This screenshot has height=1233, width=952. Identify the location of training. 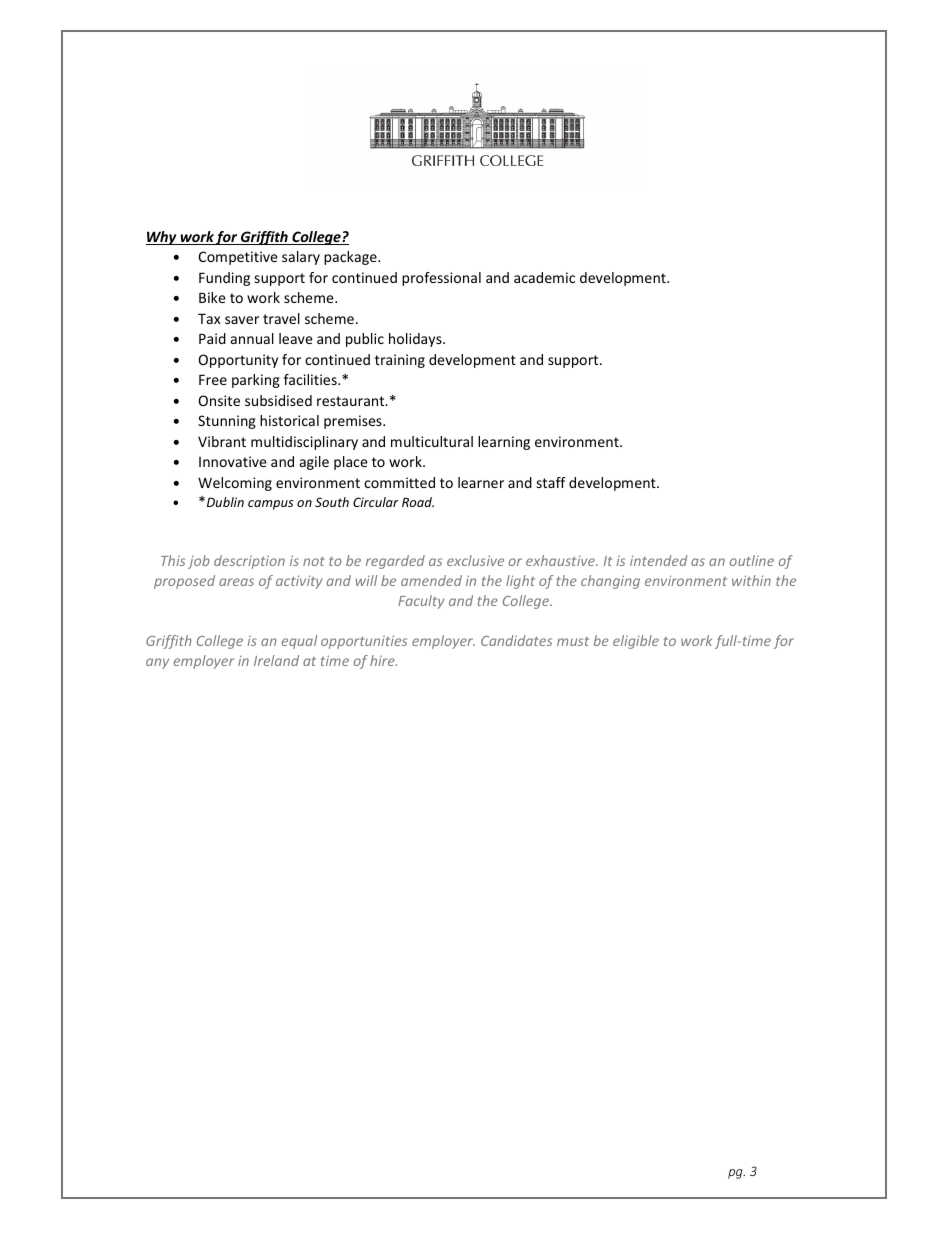
(400, 361).
